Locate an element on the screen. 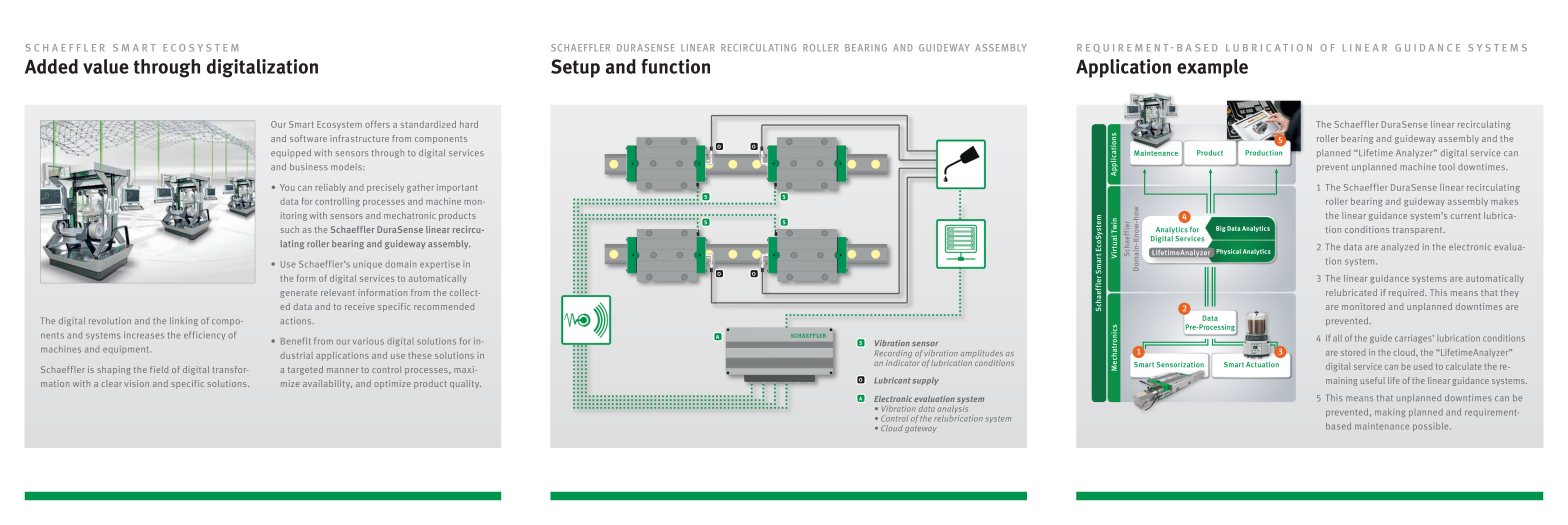 Image resolution: width=1568 pixels, height=525 pixels. recommended is located at coordinates (444, 306).
